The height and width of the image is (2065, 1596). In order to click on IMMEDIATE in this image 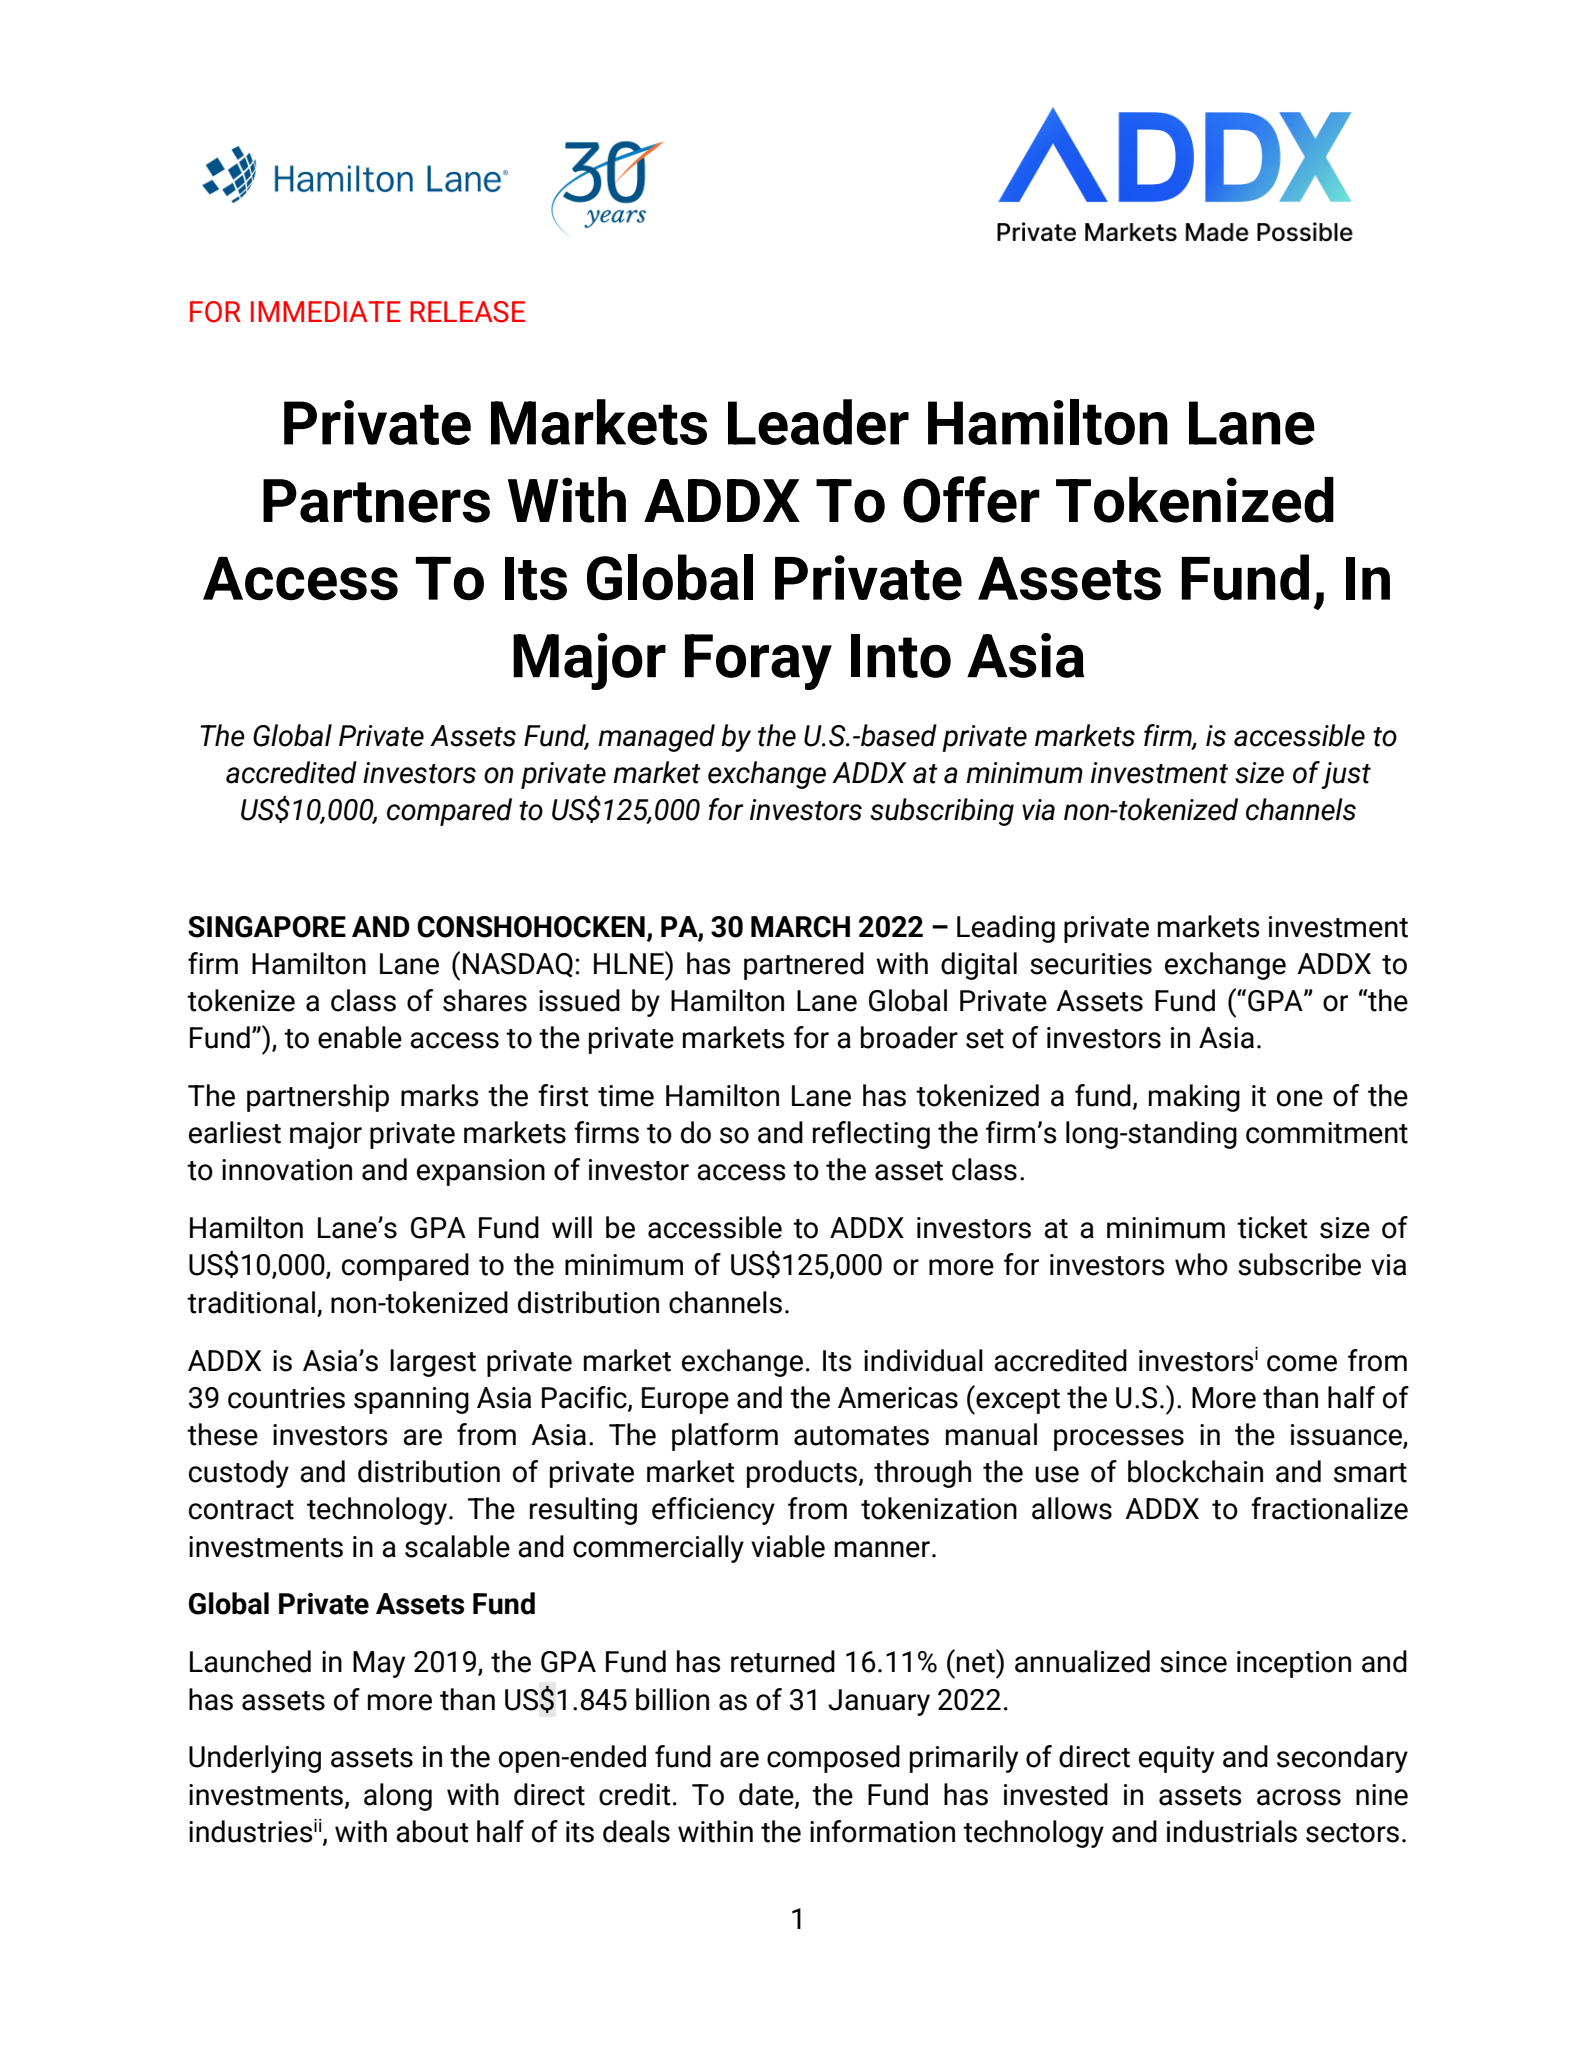, I will do `click(326, 311)`.
